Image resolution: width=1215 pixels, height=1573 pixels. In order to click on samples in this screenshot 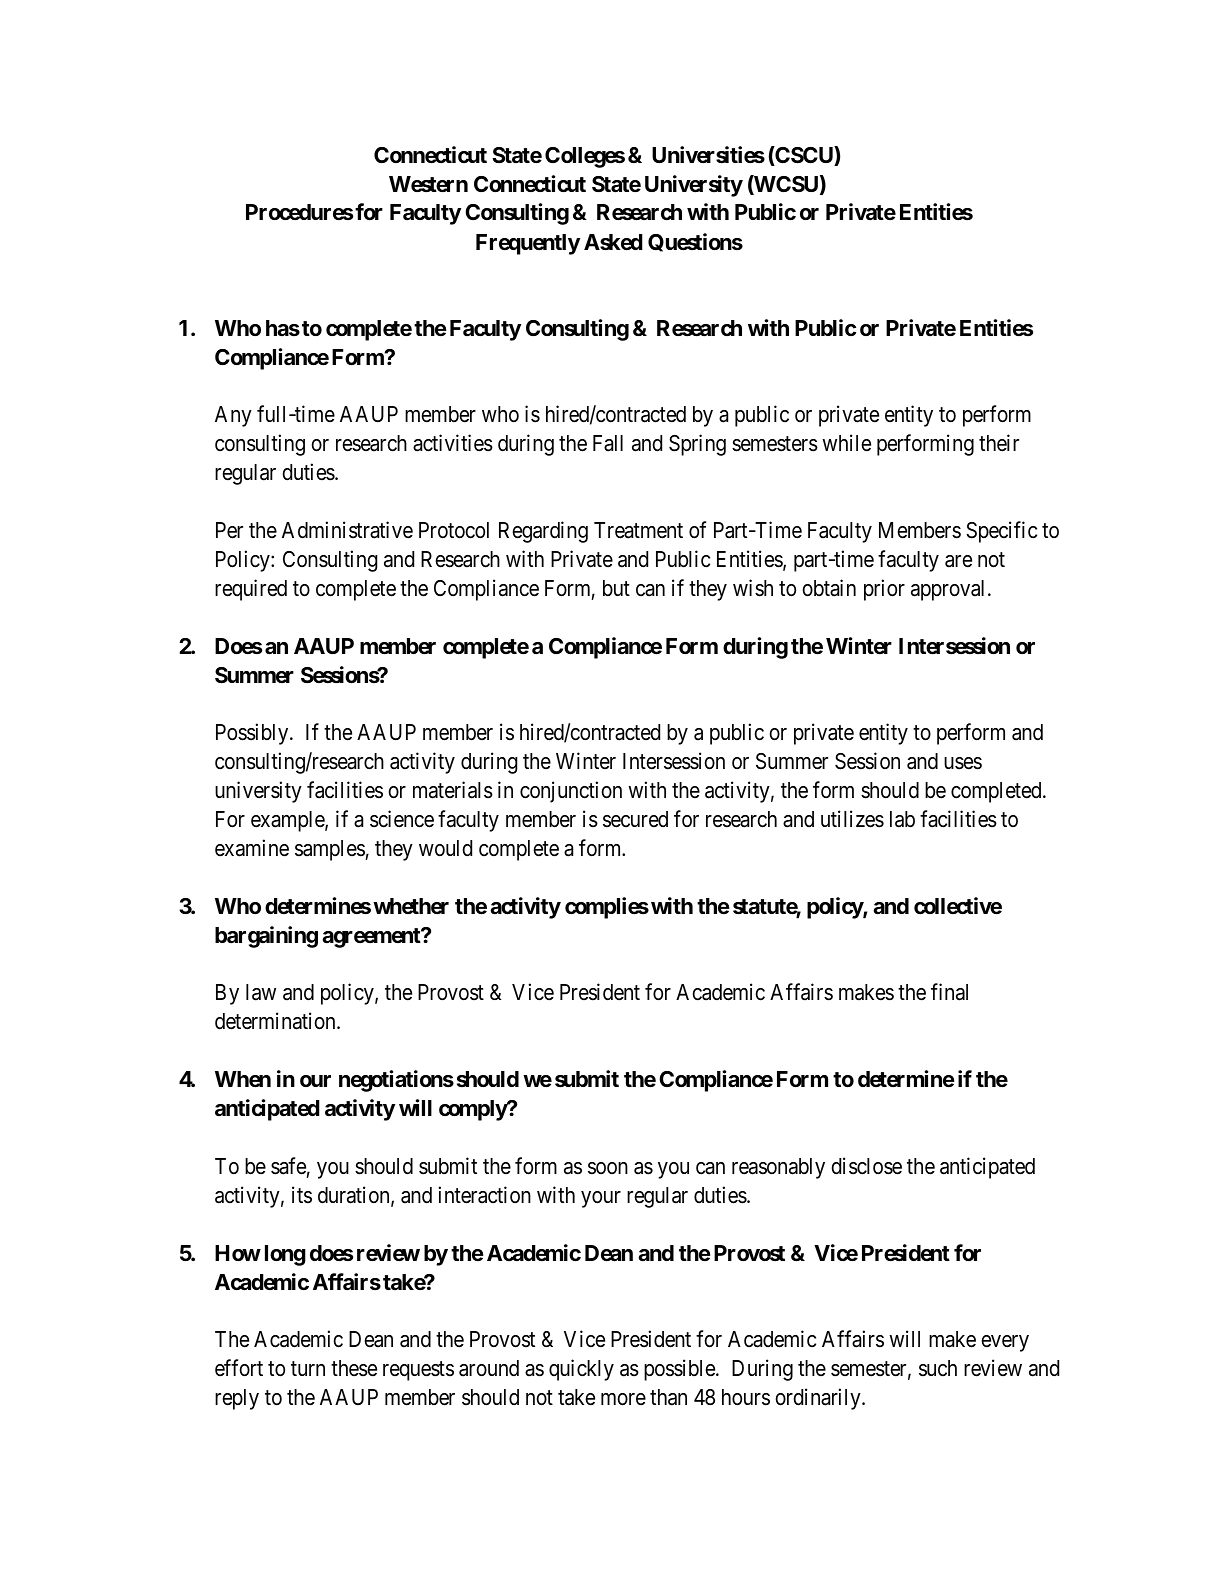, I will do `click(330, 850)`.
